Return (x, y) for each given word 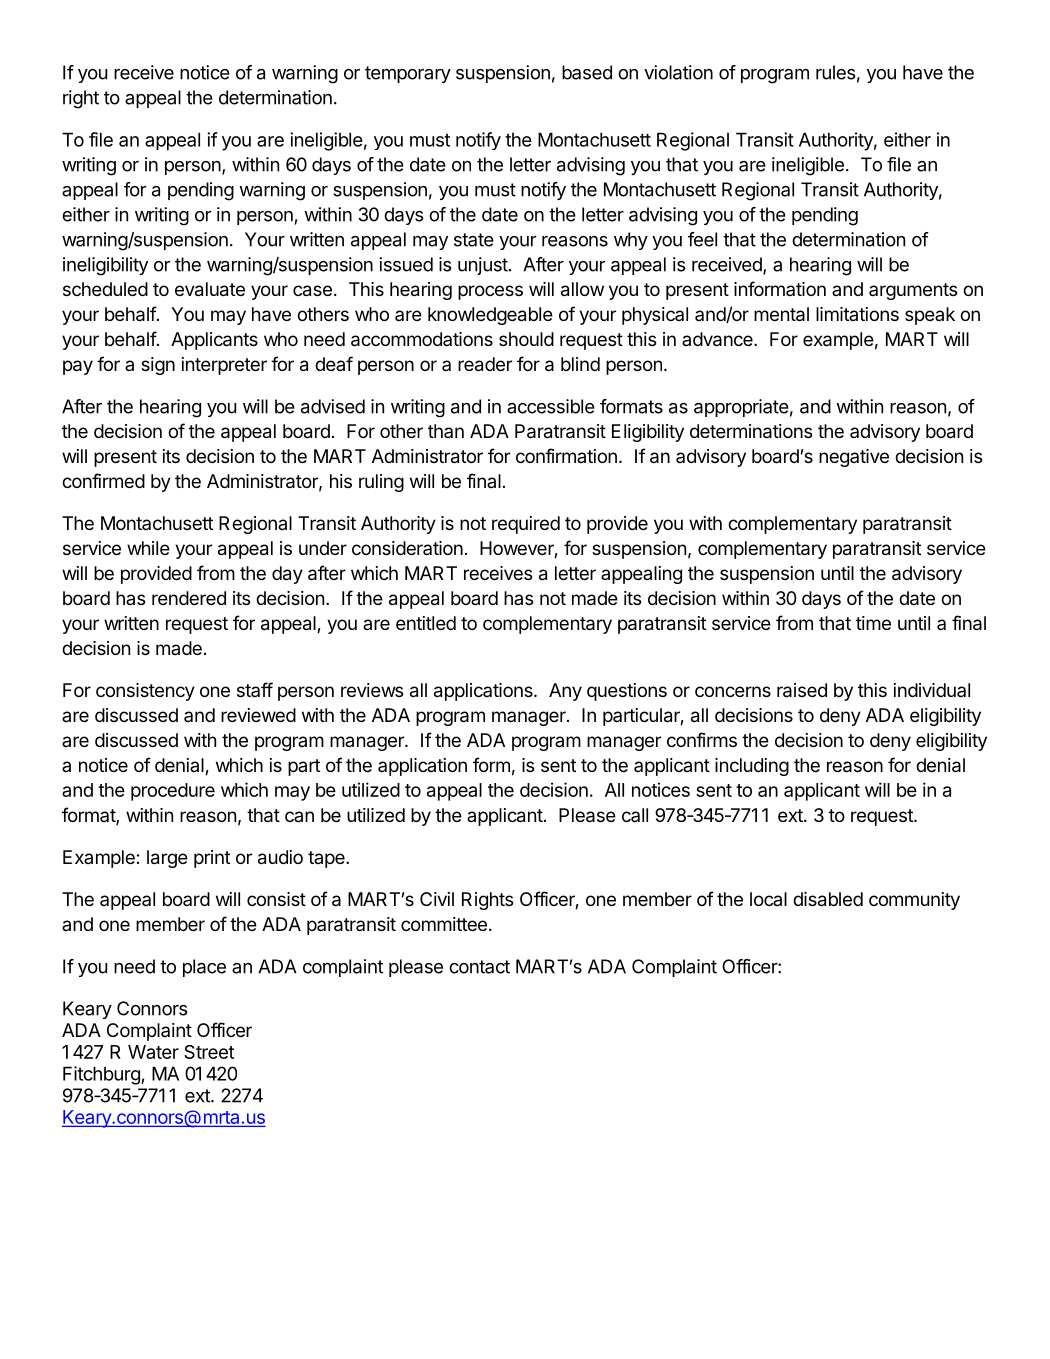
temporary (408, 74)
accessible (551, 406)
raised (802, 690)
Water (153, 1052)
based (587, 72)
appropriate (741, 408)
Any (565, 692)
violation (678, 72)
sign (158, 366)
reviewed (258, 715)
